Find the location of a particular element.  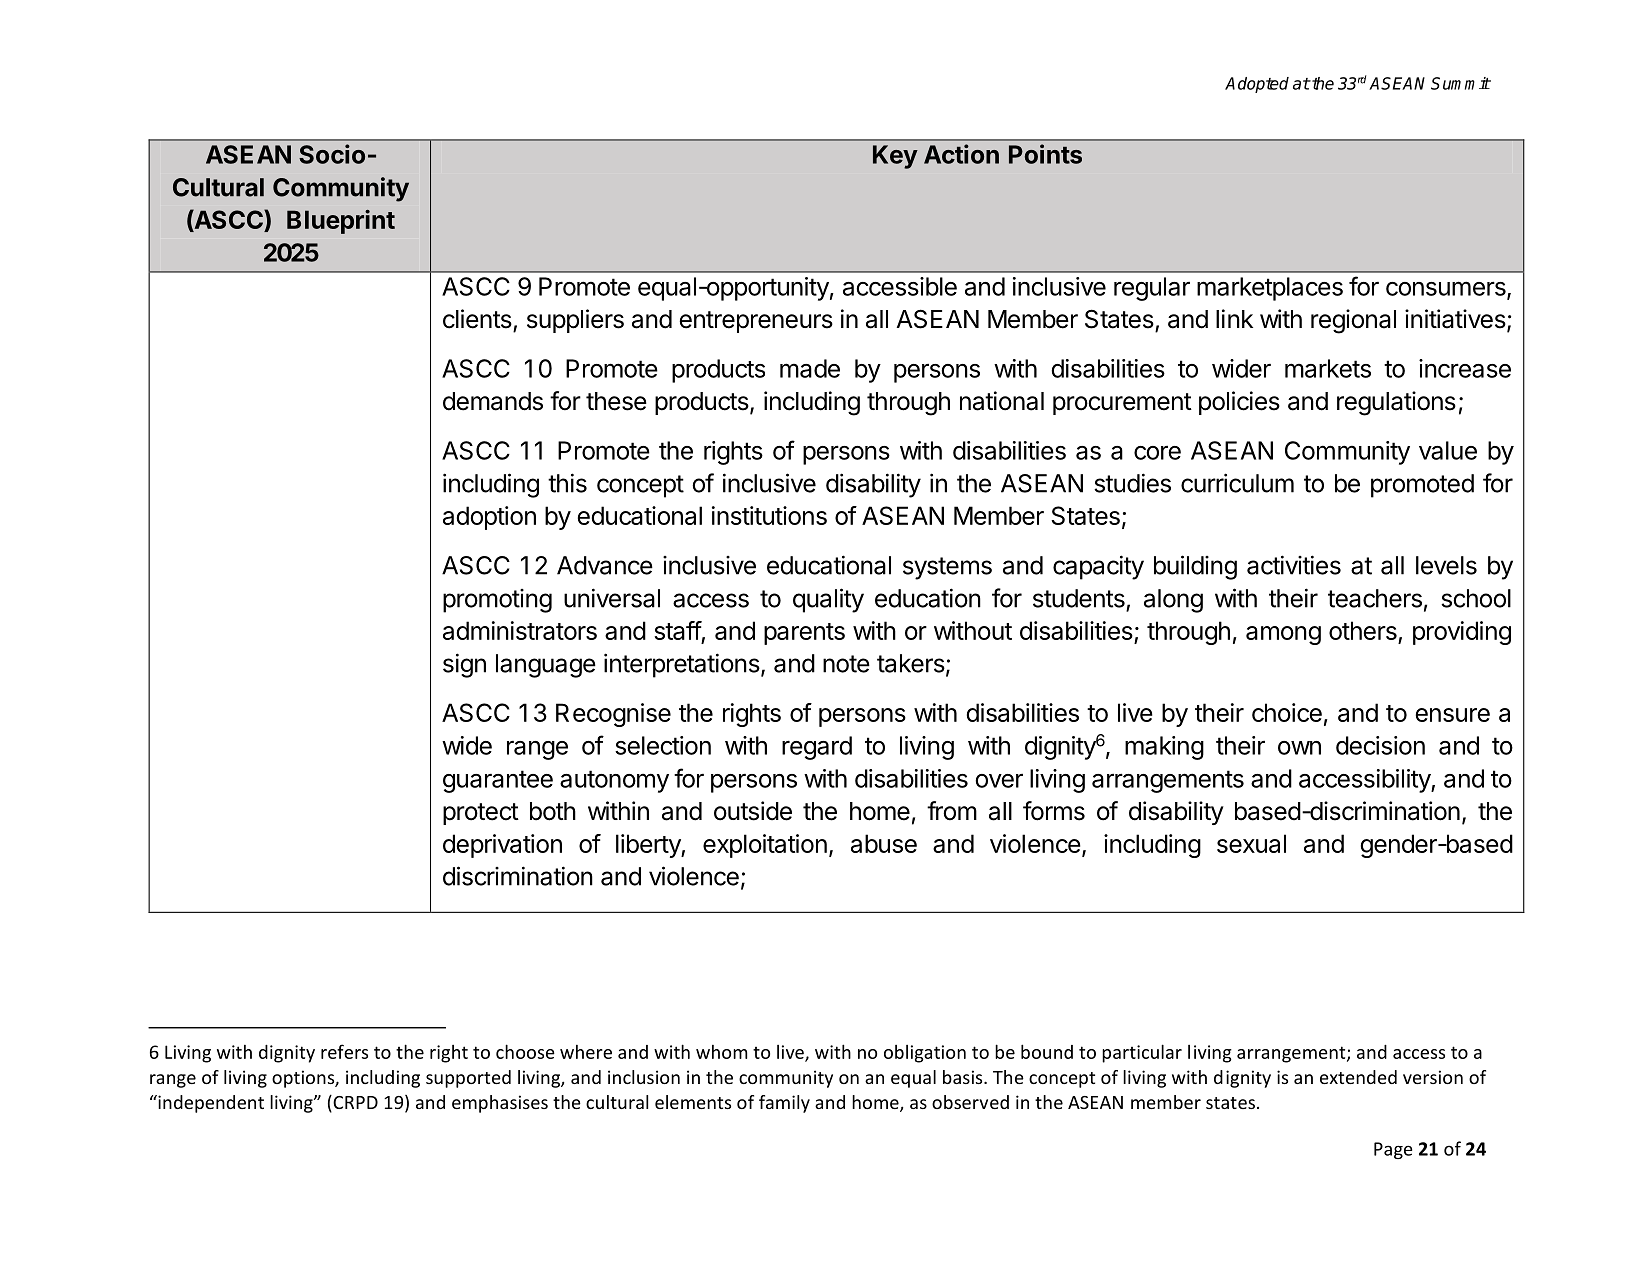

family is located at coordinates (784, 1104).
